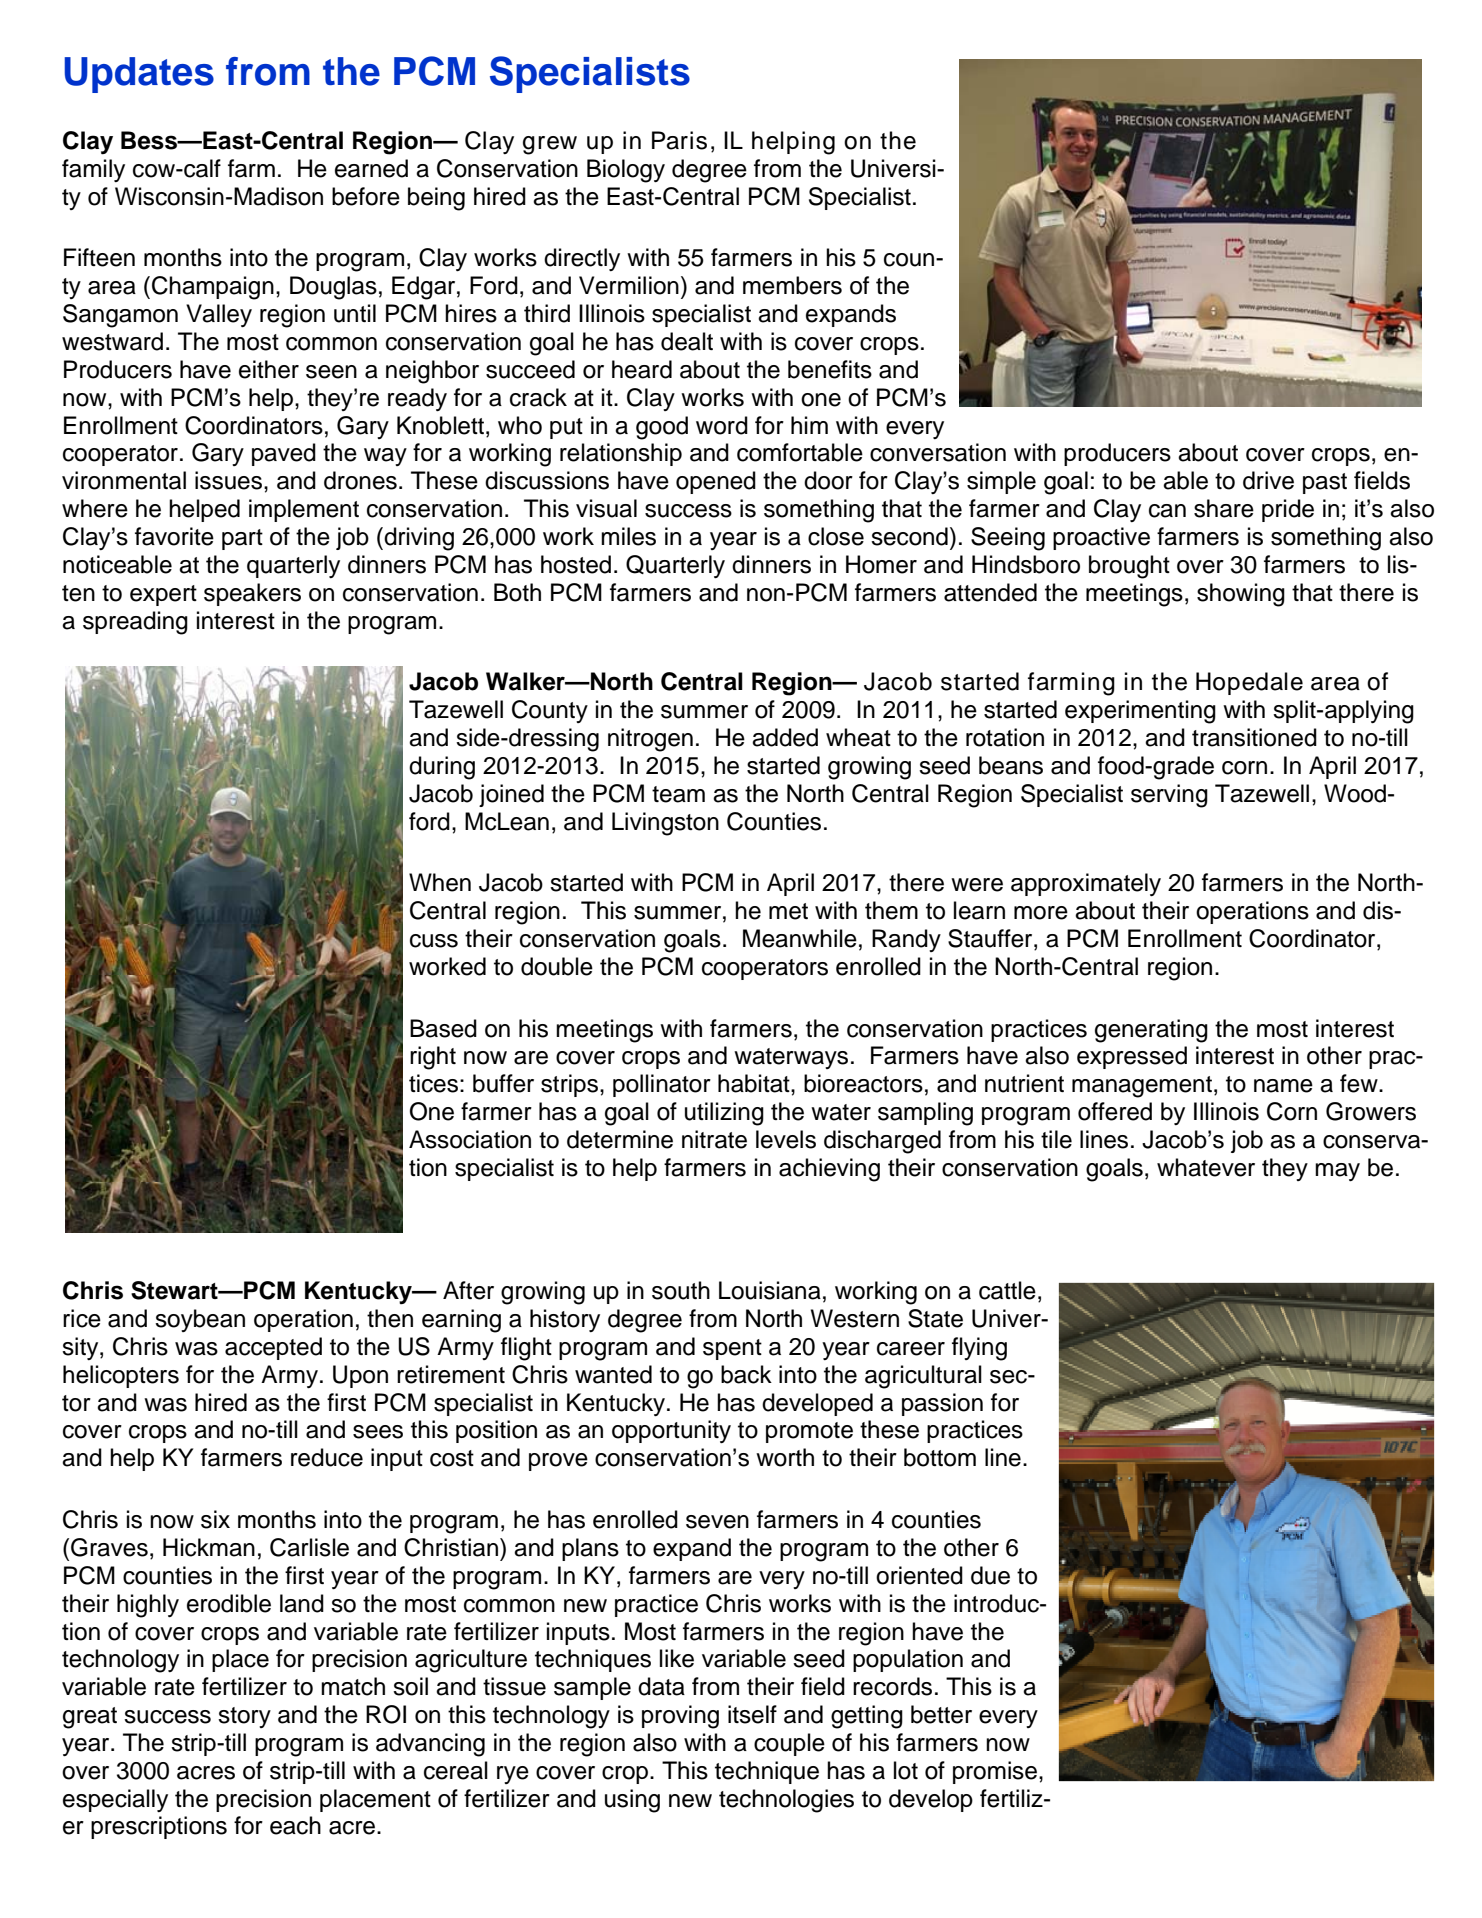 The width and height of the screenshot is (1482, 1918). Describe the element at coordinates (792, 285) in the screenshot. I see `members` at that location.
